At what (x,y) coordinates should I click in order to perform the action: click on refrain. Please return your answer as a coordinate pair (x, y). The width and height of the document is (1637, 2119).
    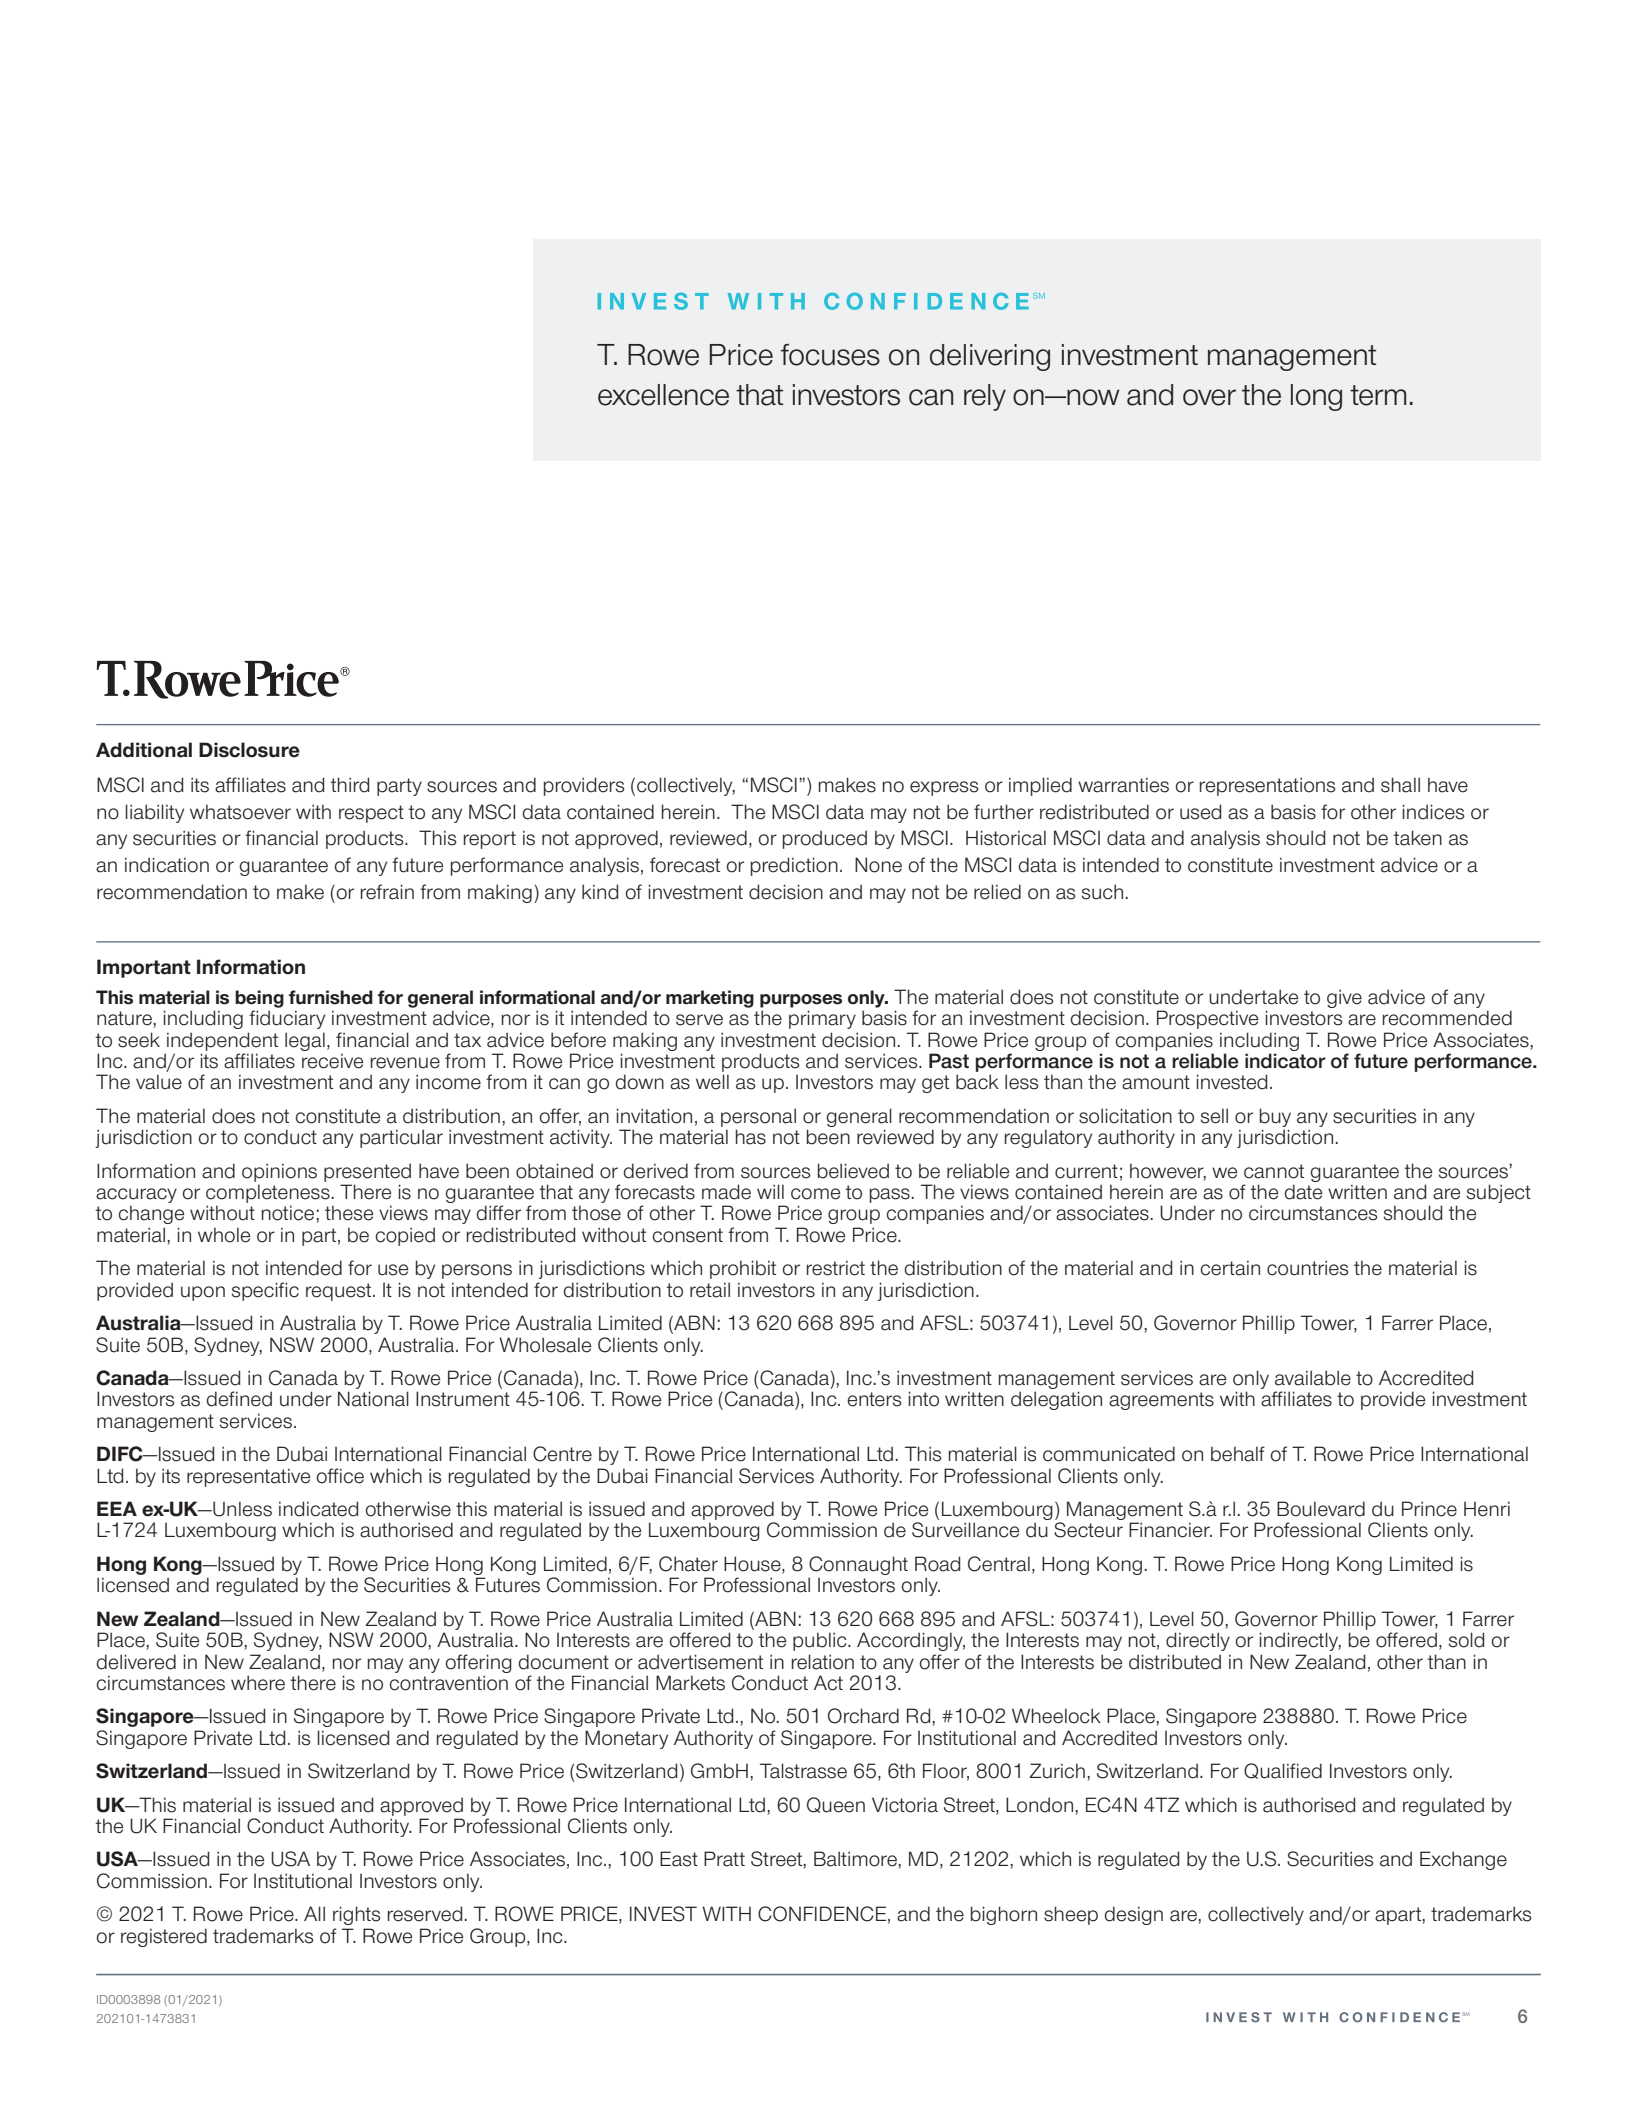
    Looking at the image, I should click on (387, 892).
